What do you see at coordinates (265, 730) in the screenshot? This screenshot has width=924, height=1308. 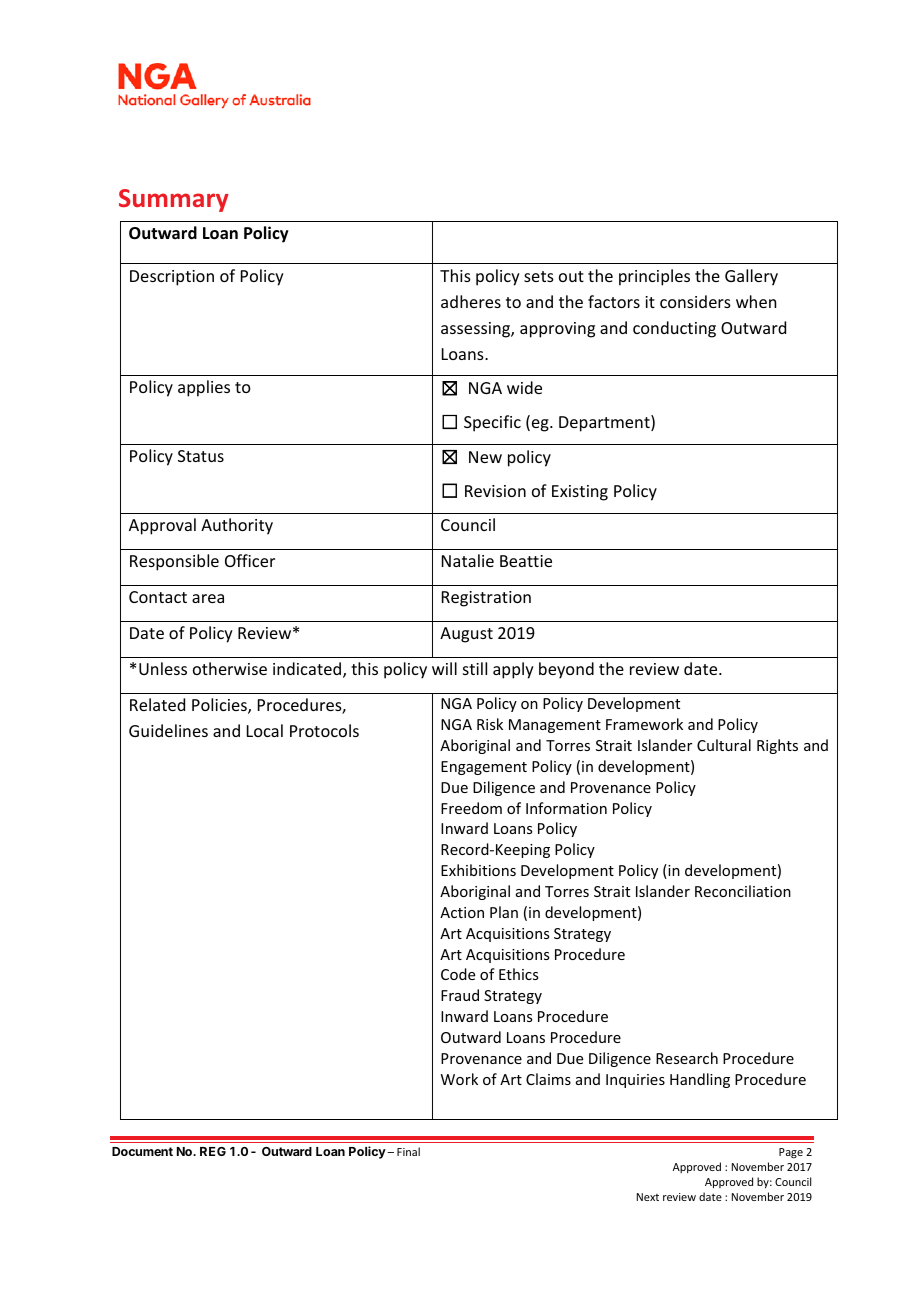 I see `Local` at bounding box center [265, 730].
